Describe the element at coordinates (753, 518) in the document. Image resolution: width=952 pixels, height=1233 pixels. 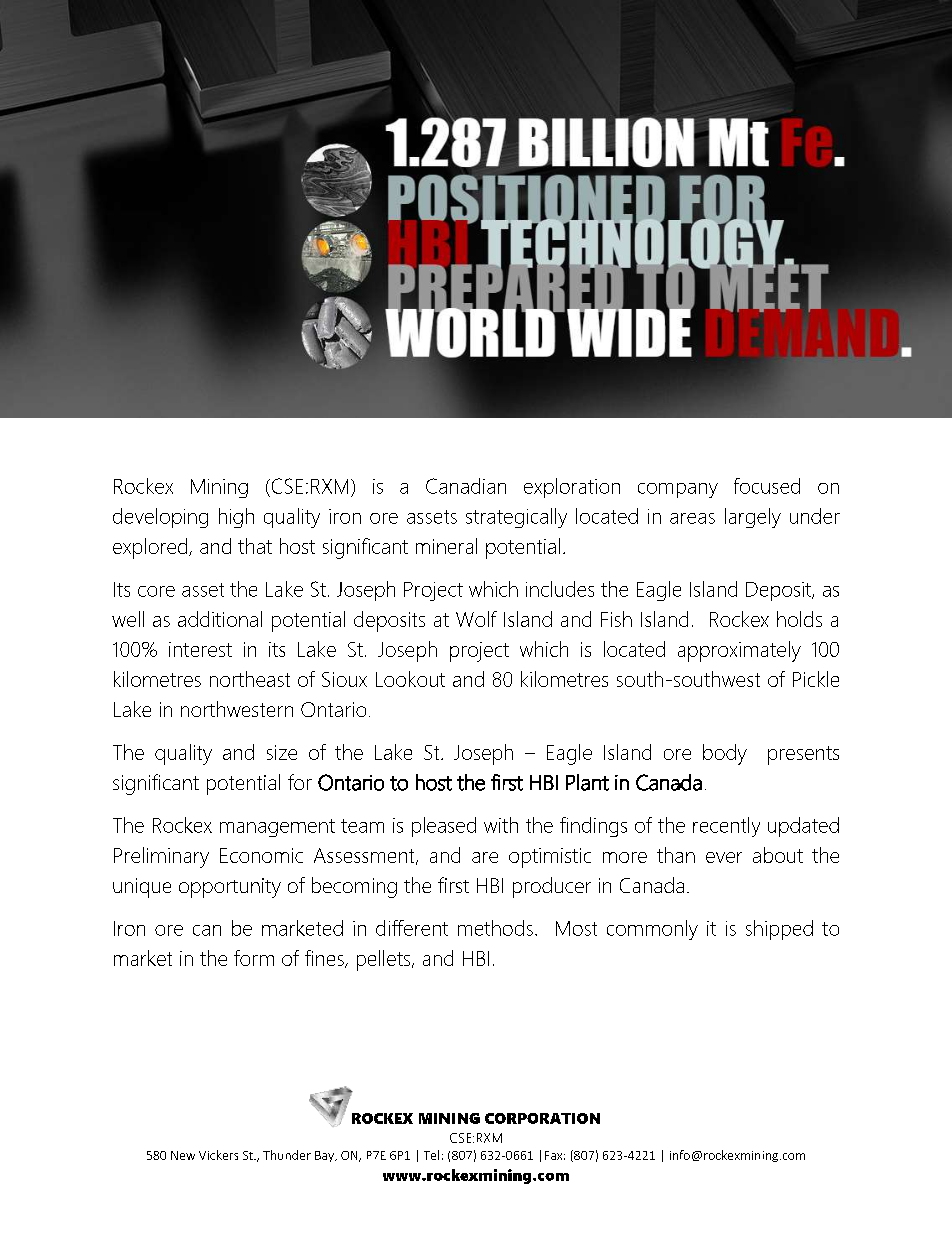
I see `largely` at that location.
